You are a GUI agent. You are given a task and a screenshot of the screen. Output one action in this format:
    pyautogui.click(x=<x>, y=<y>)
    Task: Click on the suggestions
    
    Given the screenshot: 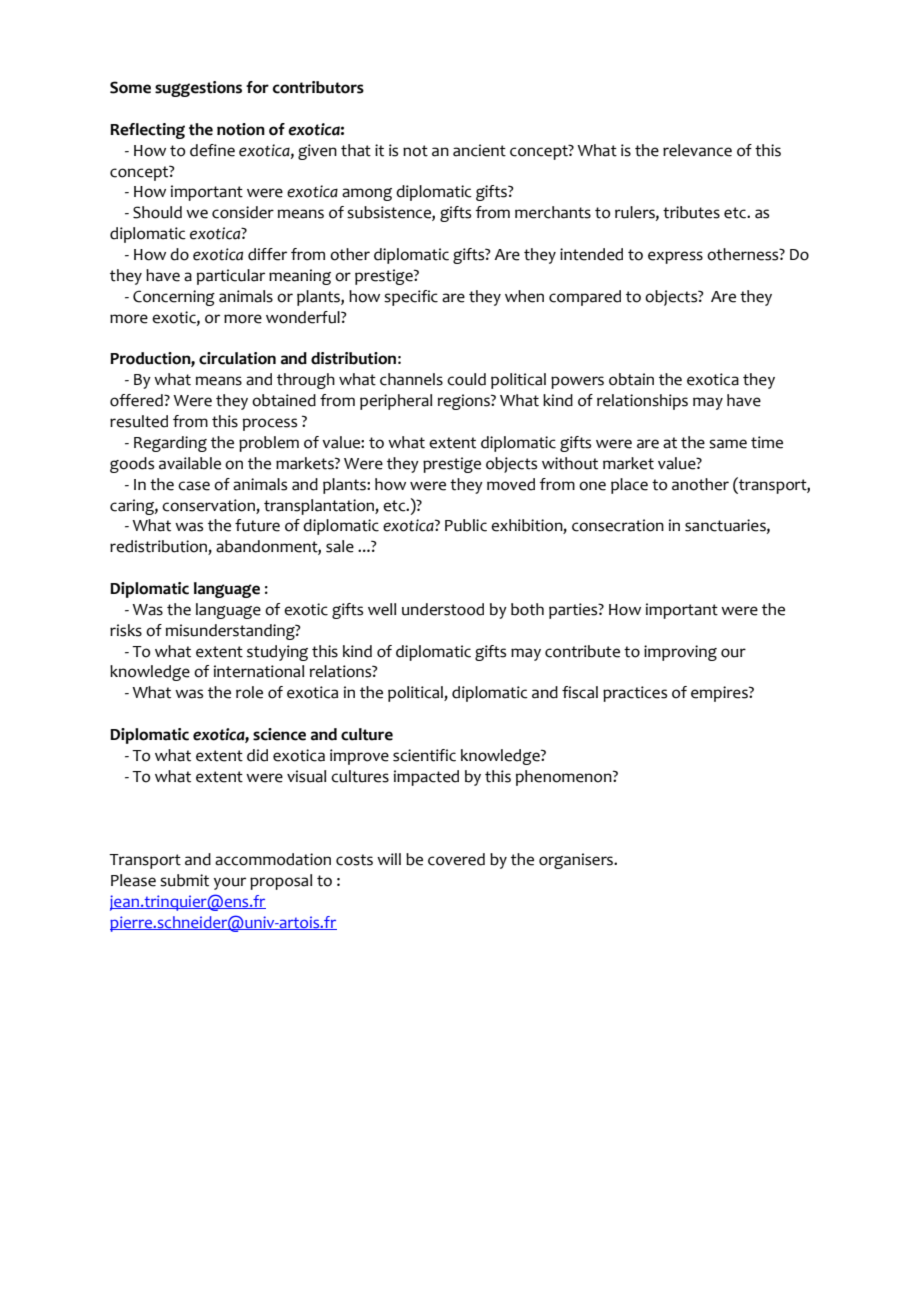 What is the action you would take?
    pyautogui.click(x=198, y=89)
